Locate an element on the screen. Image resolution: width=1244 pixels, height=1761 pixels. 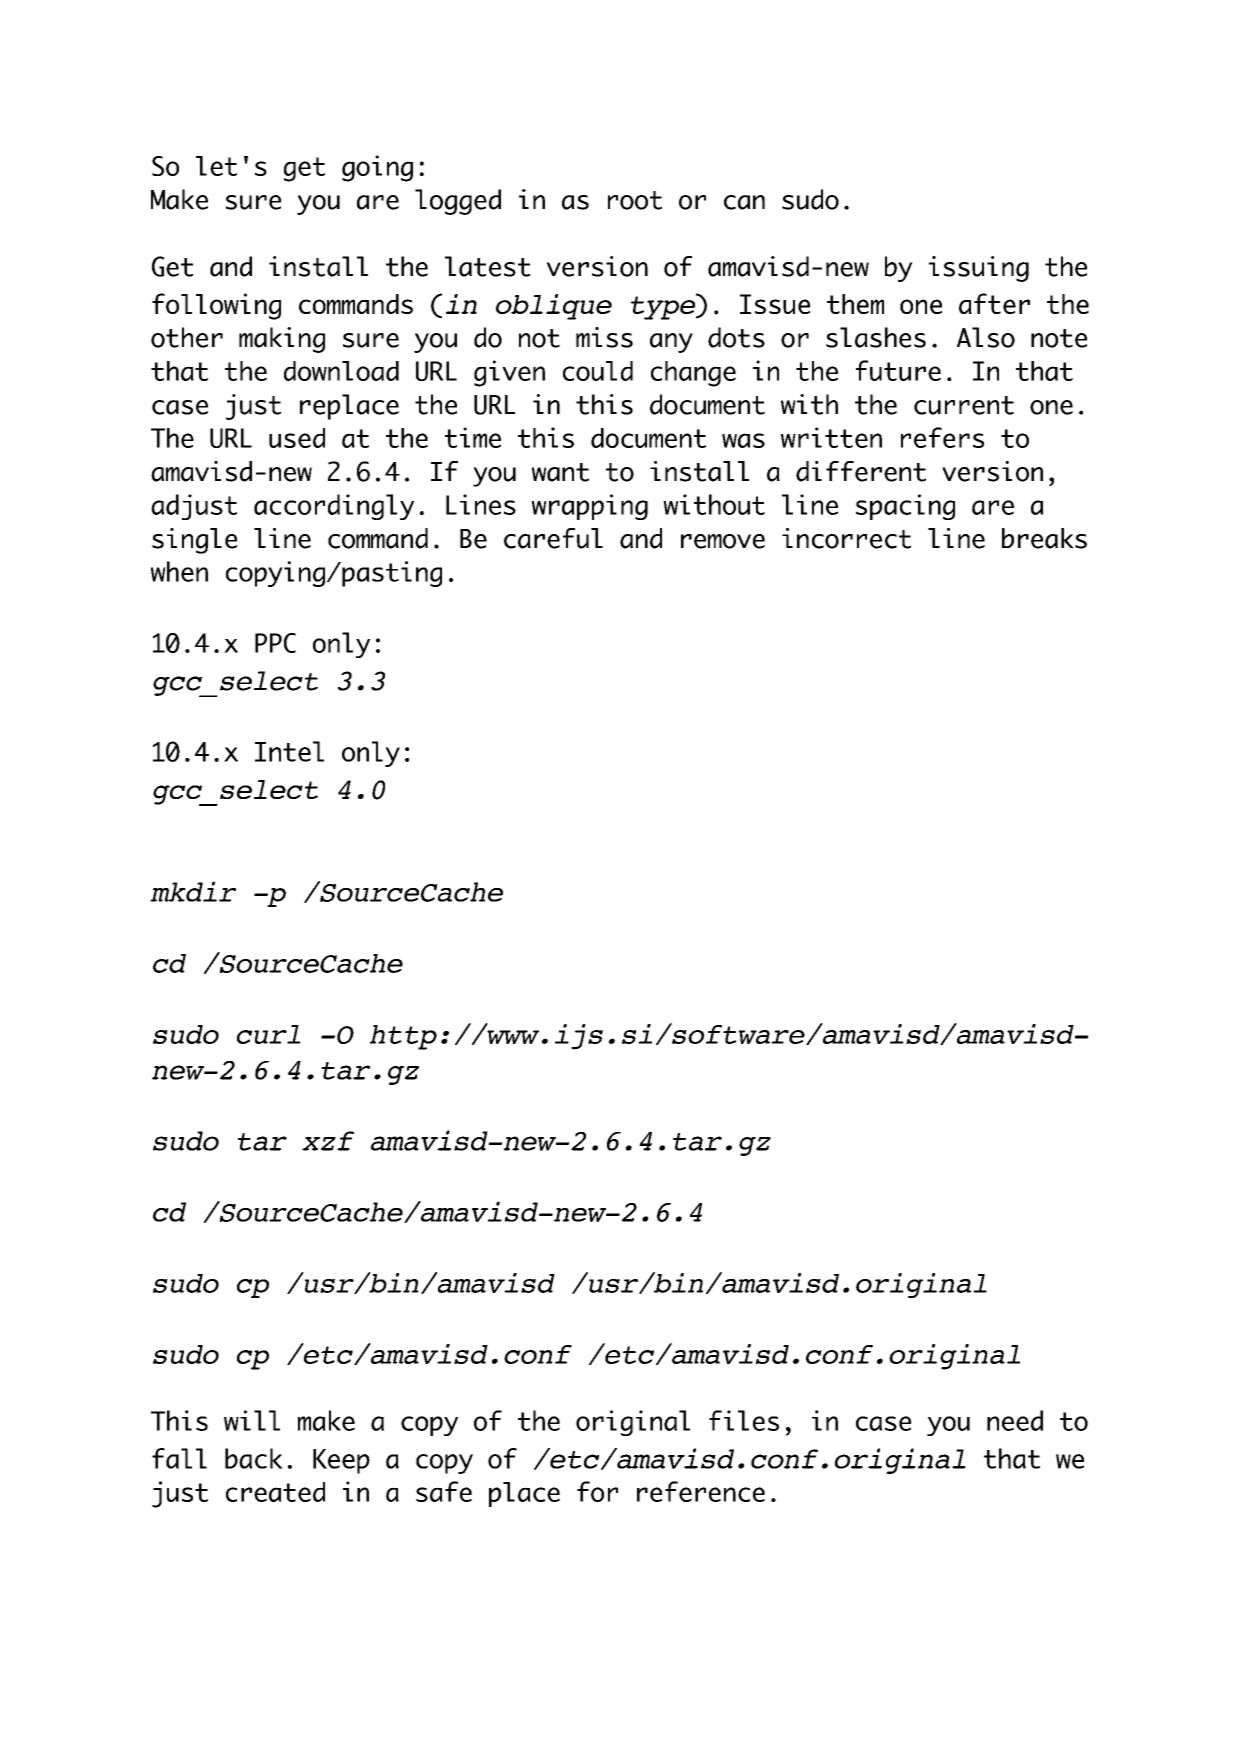
back is located at coordinates (254, 1458).
